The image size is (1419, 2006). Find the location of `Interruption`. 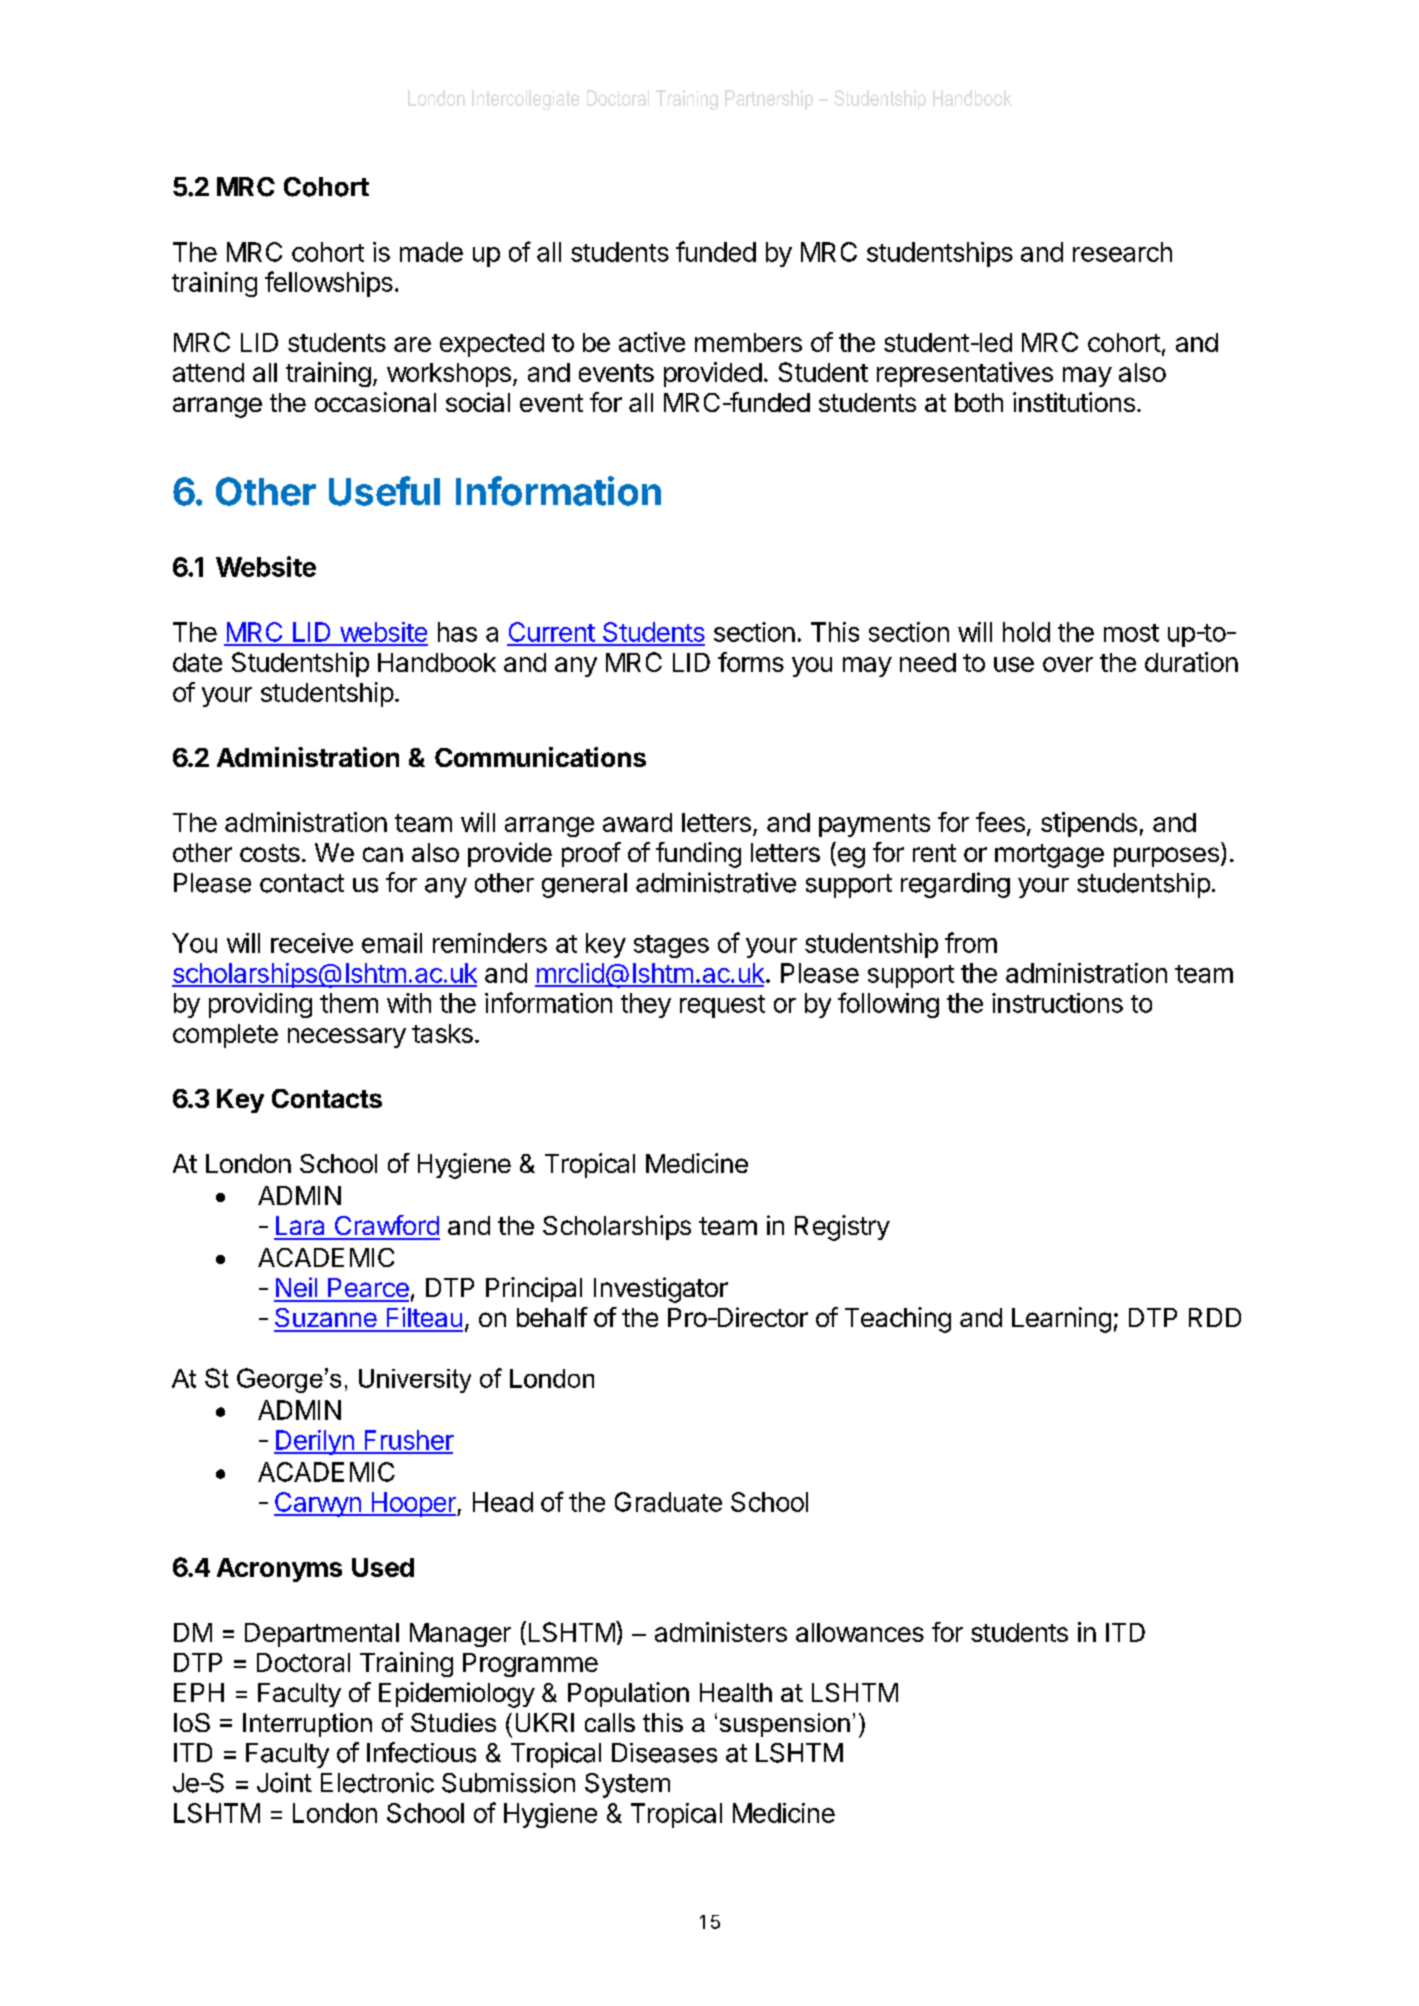

Interruption is located at coordinates (307, 1725).
